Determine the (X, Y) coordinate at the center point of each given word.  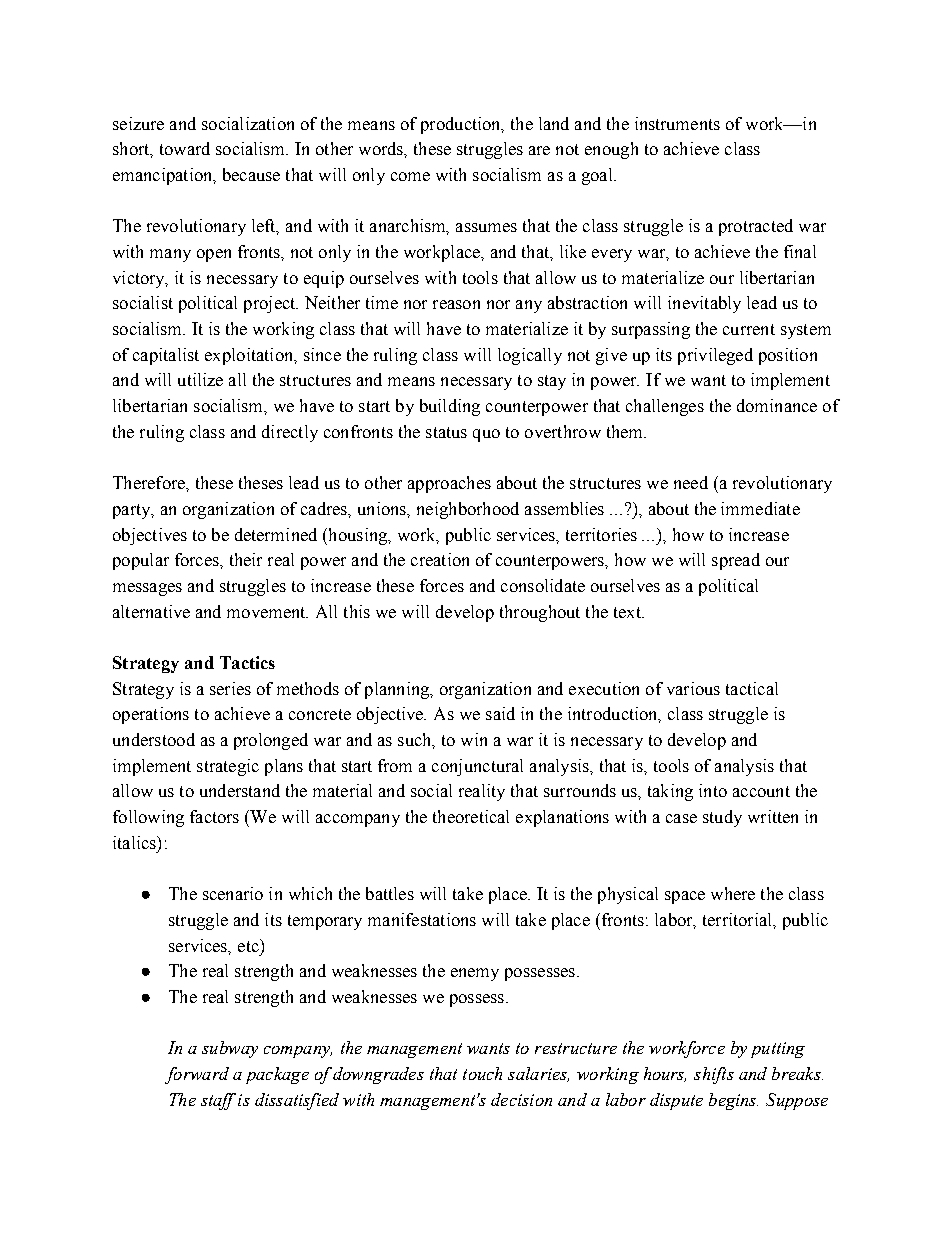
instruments (677, 123)
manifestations (422, 919)
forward (197, 1075)
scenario (233, 893)
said (500, 713)
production (462, 125)
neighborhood (468, 510)
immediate (760, 508)
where (733, 893)
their (246, 559)
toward (185, 148)
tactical (752, 688)
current (749, 329)
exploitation (250, 356)
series (230, 688)
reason (456, 304)
